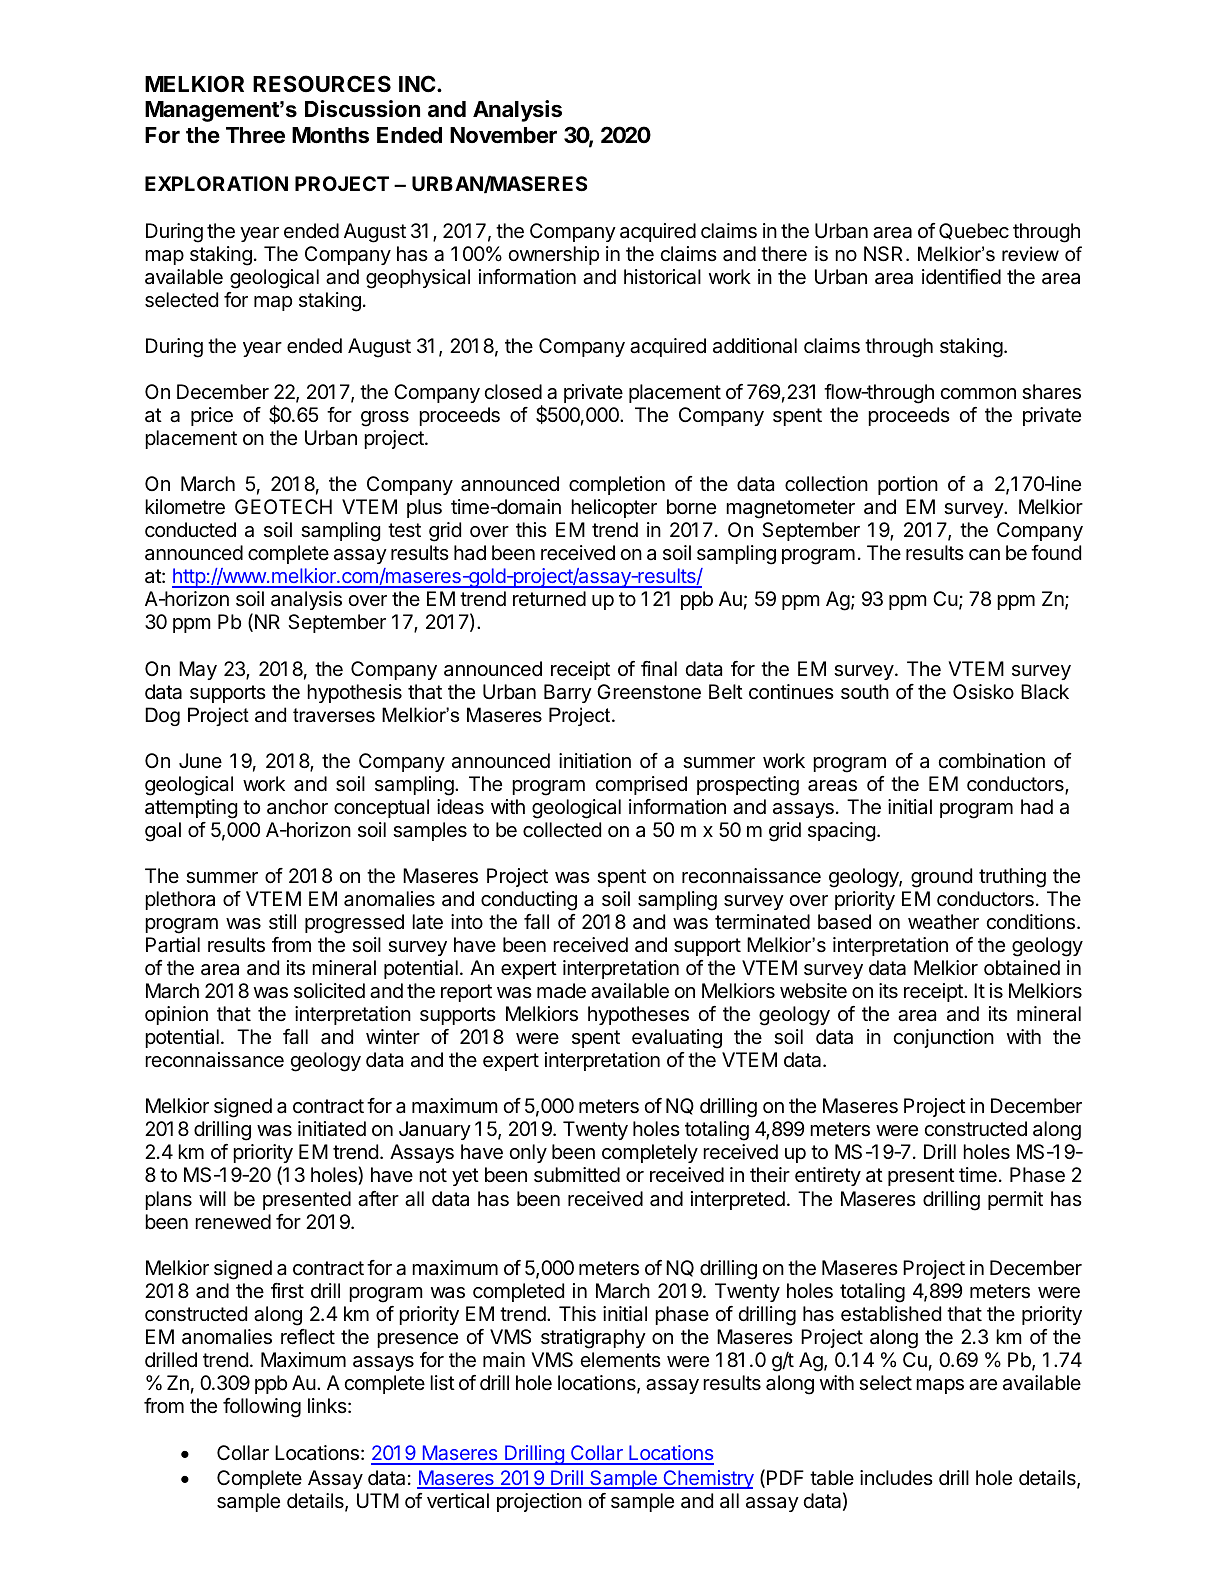  Describe the element at coordinates (641, 785) in the document. I see `comprised` at that location.
